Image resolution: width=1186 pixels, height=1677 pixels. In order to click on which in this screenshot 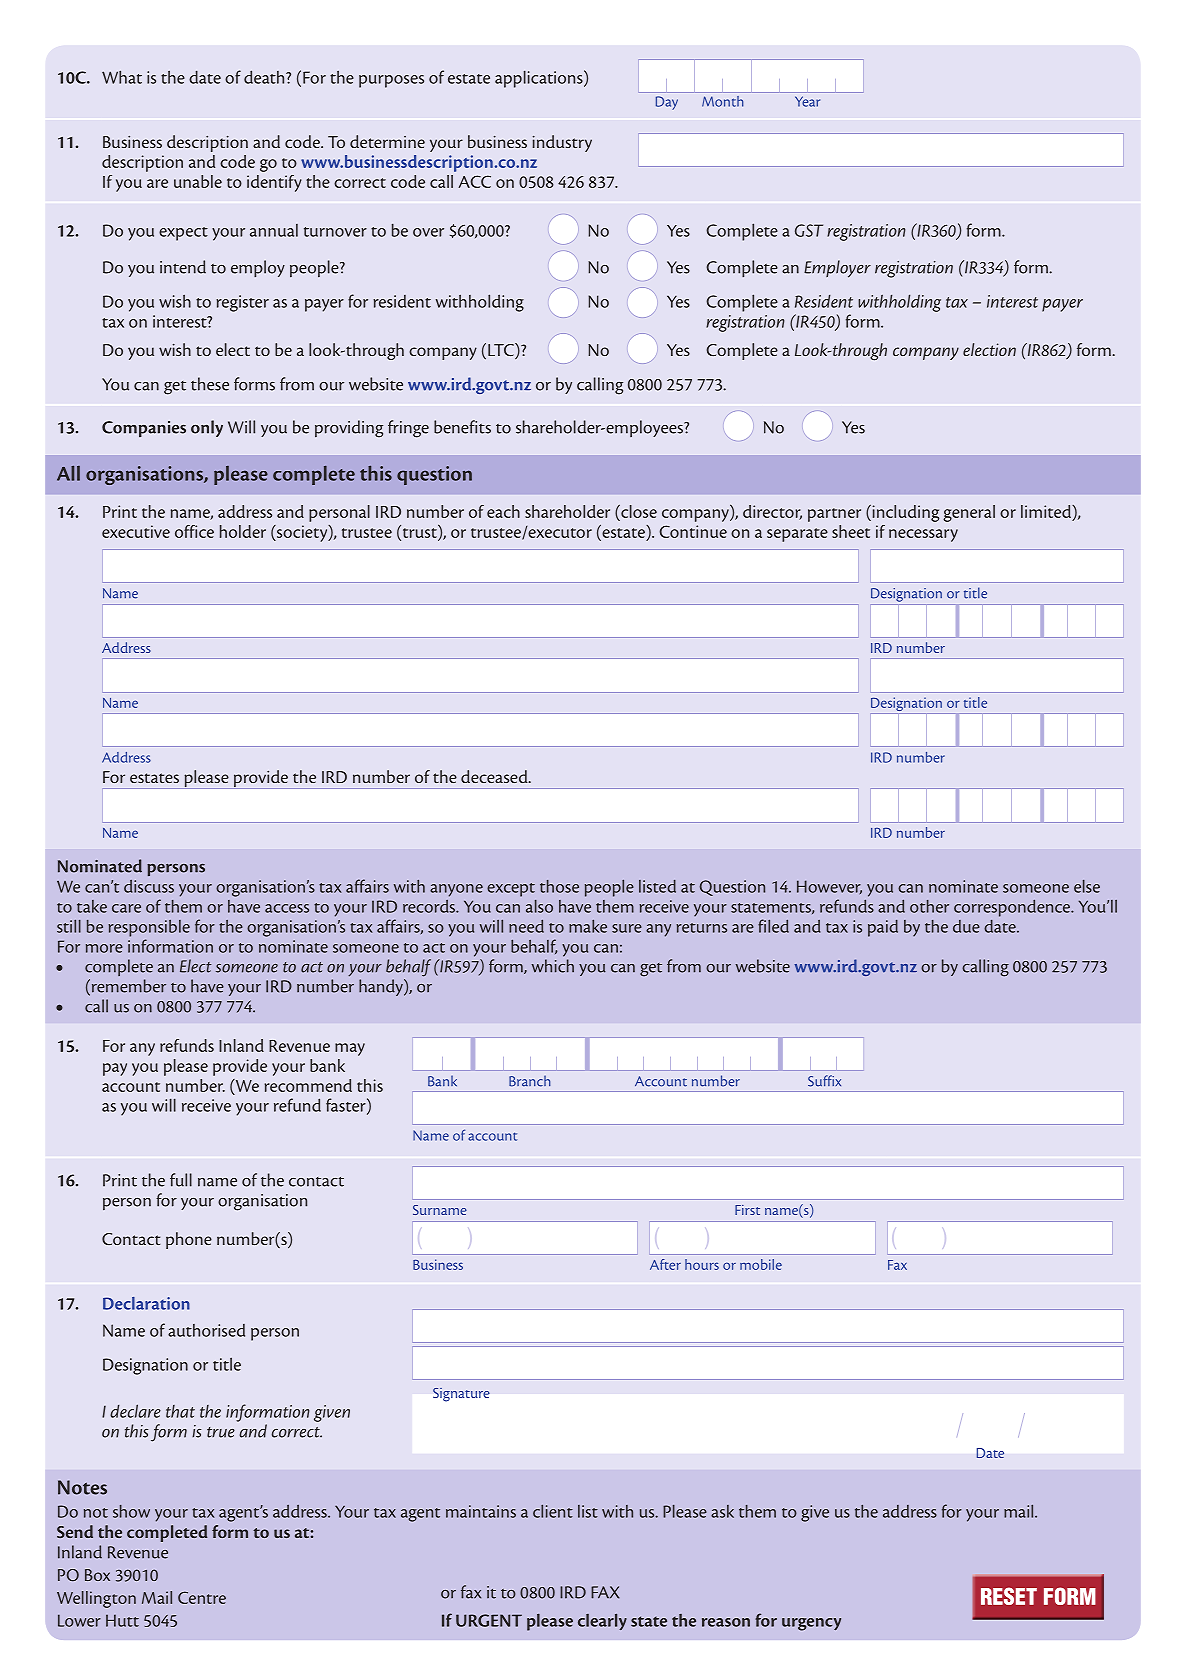, I will do `click(553, 966)`.
